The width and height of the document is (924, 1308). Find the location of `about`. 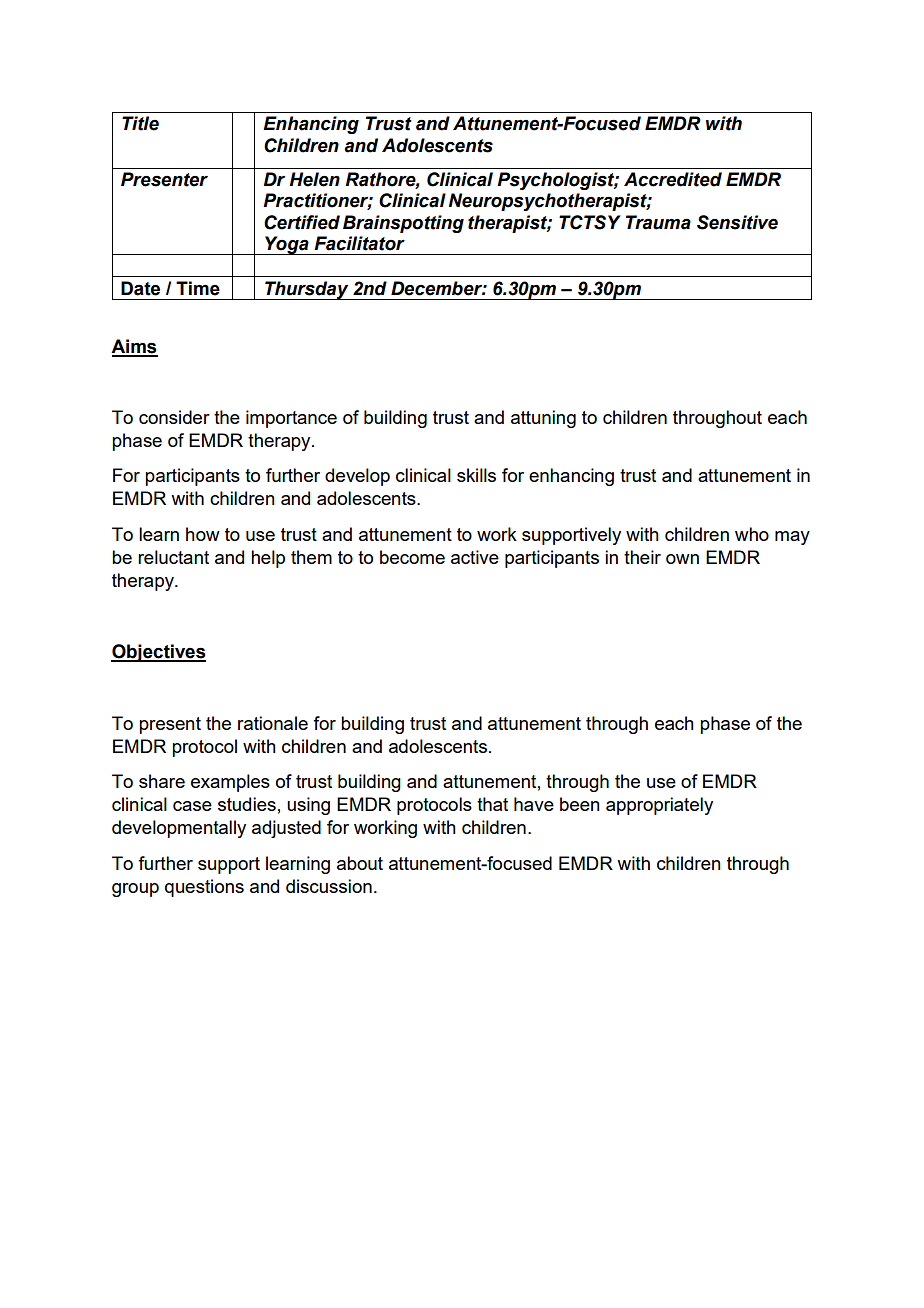

about is located at coordinates (360, 863).
